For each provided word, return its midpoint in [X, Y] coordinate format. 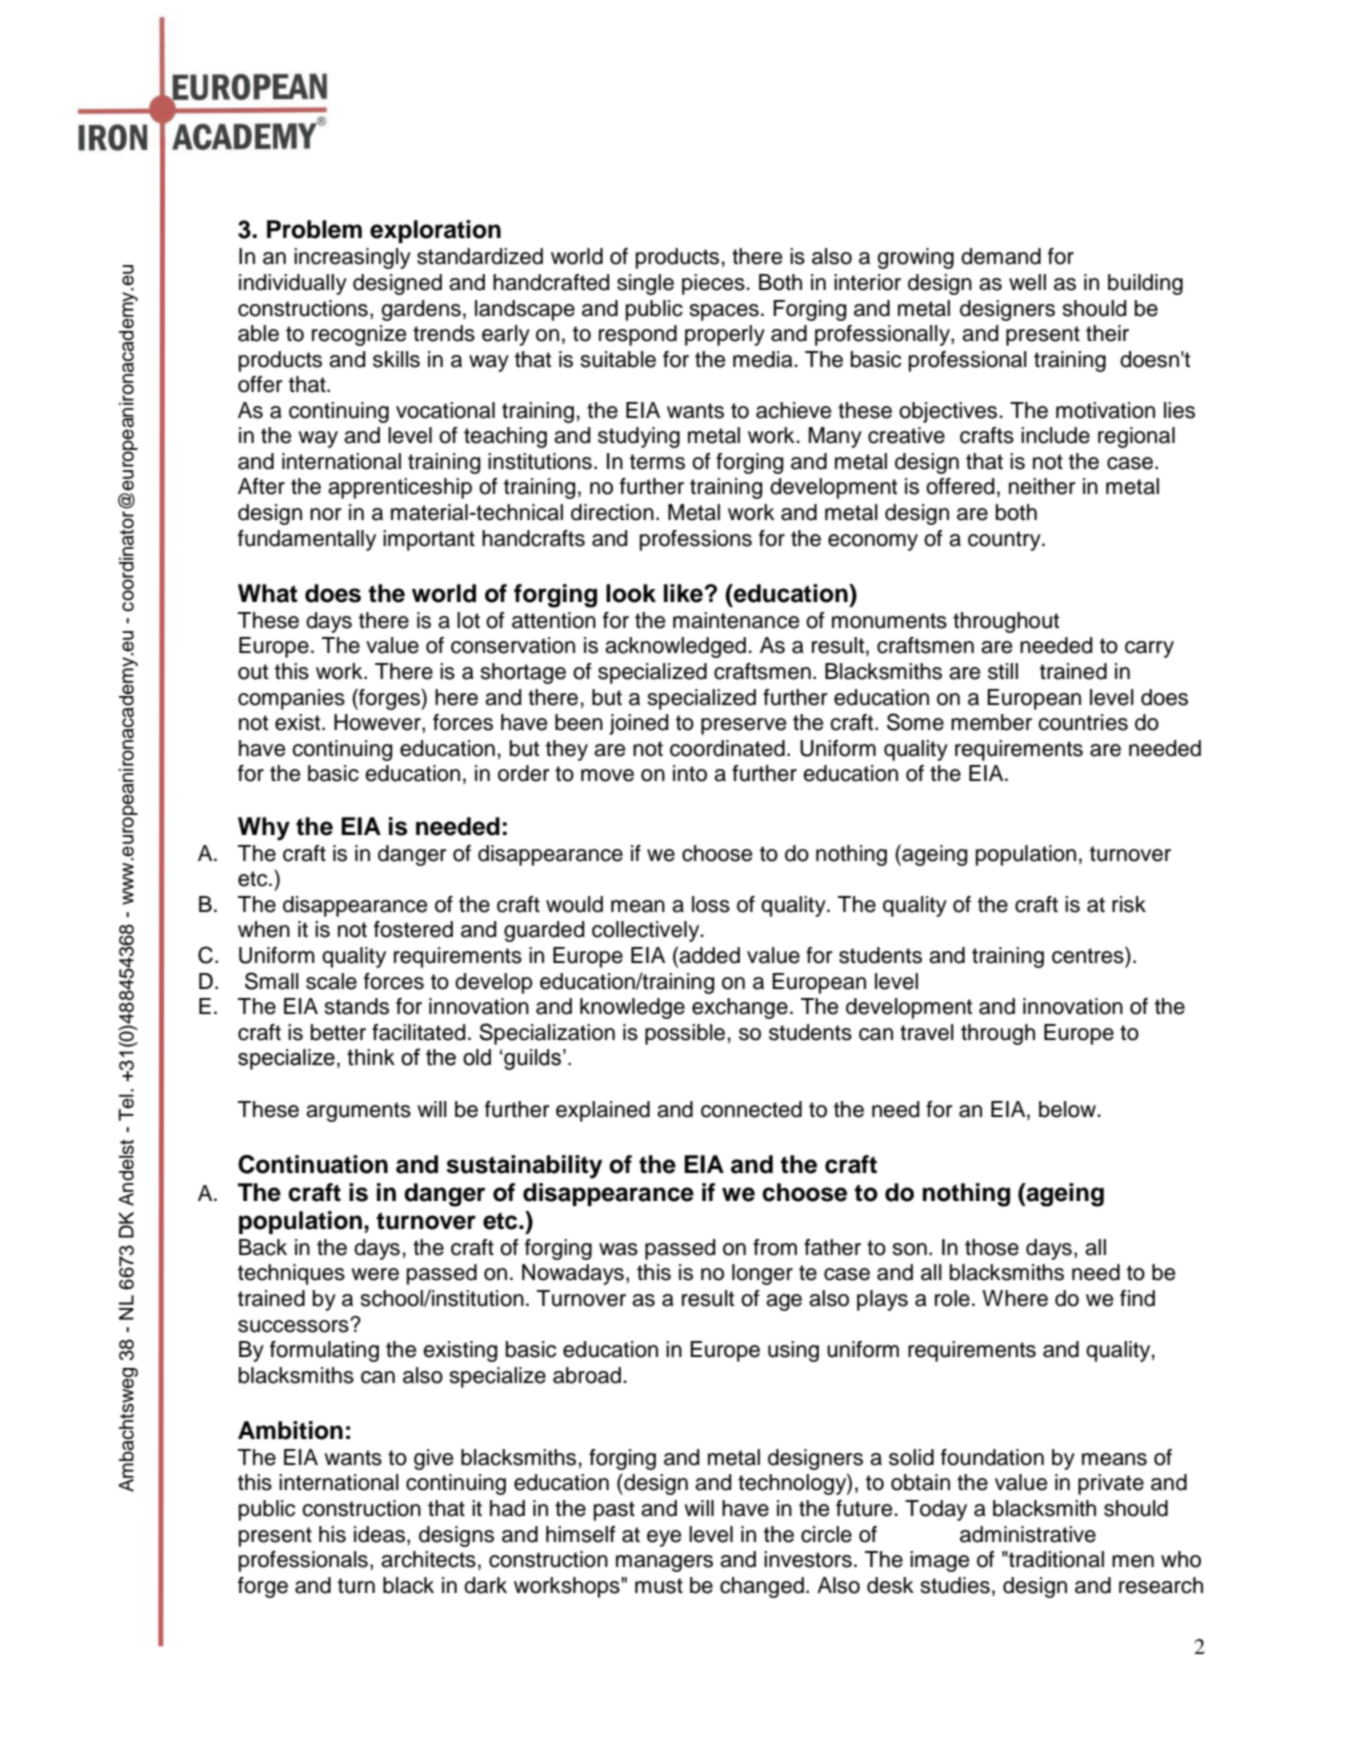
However [378, 723]
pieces [714, 284]
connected [751, 1109]
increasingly [352, 258]
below [1069, 1109]
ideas [379, 1534]
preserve [743, 726]
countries [1083, 722]
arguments [358, 1112]
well [1027, 282]
